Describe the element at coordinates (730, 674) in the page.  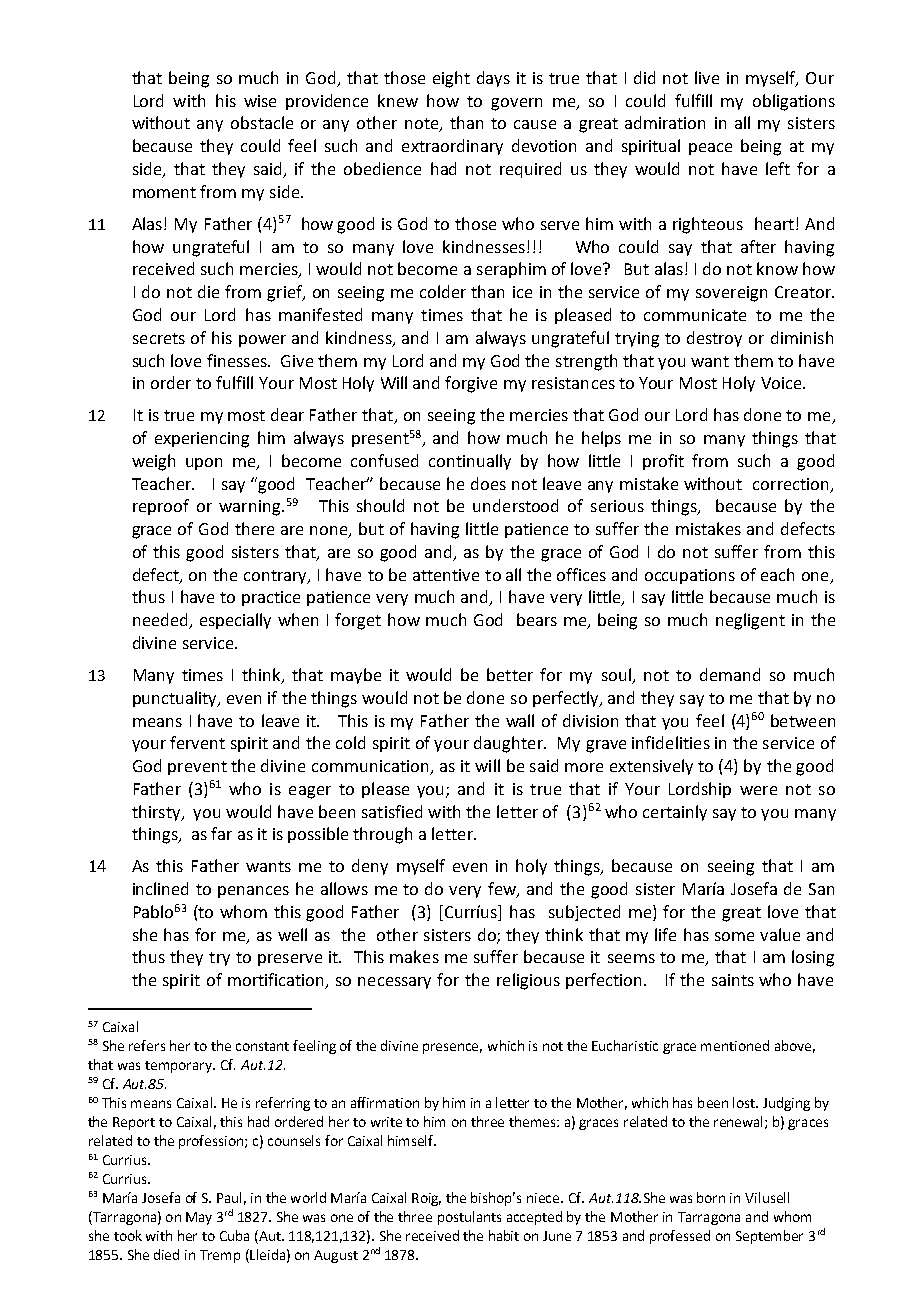
I see `demand` at that location.
